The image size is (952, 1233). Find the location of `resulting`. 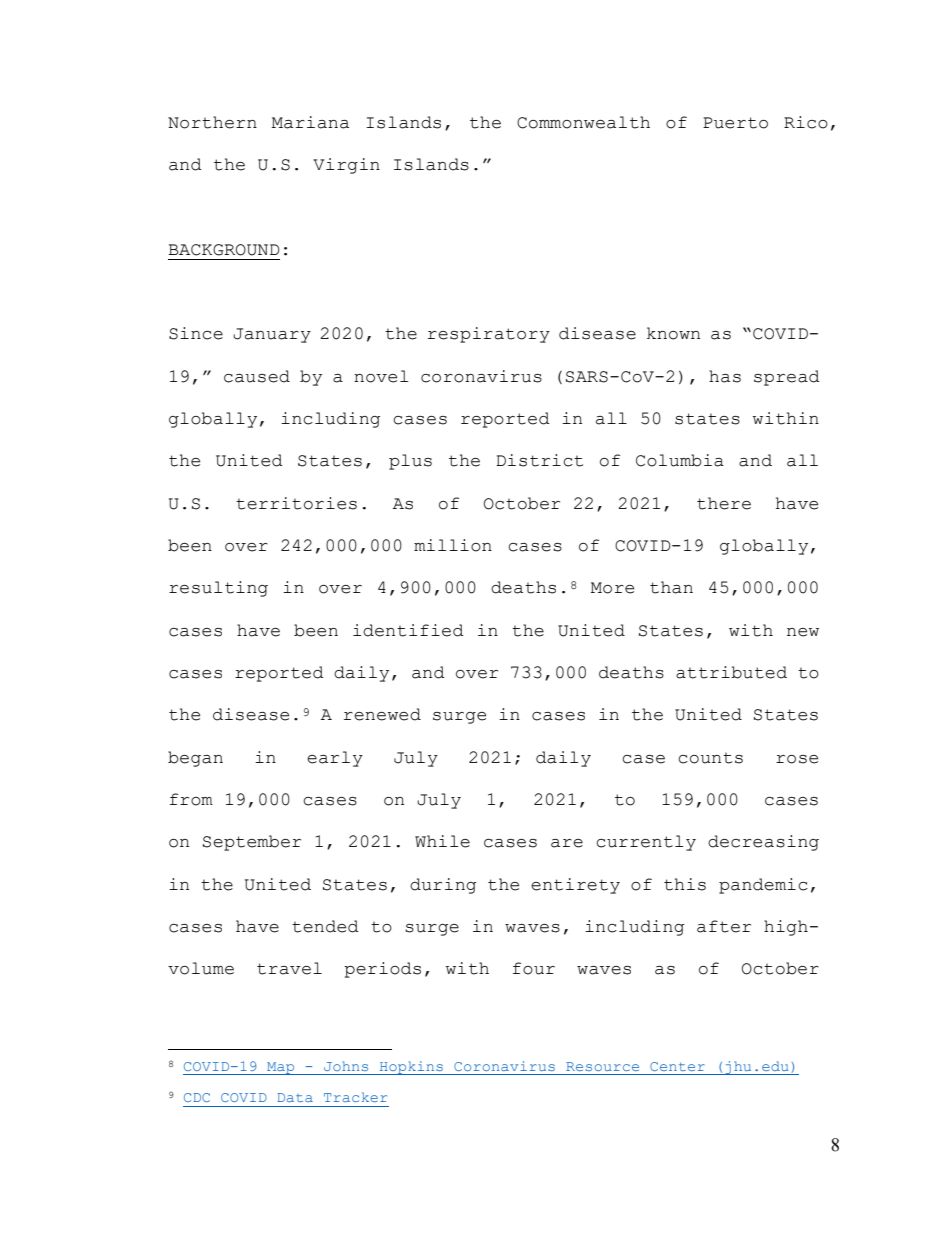

resulting is located at coordinates (218, 589).
